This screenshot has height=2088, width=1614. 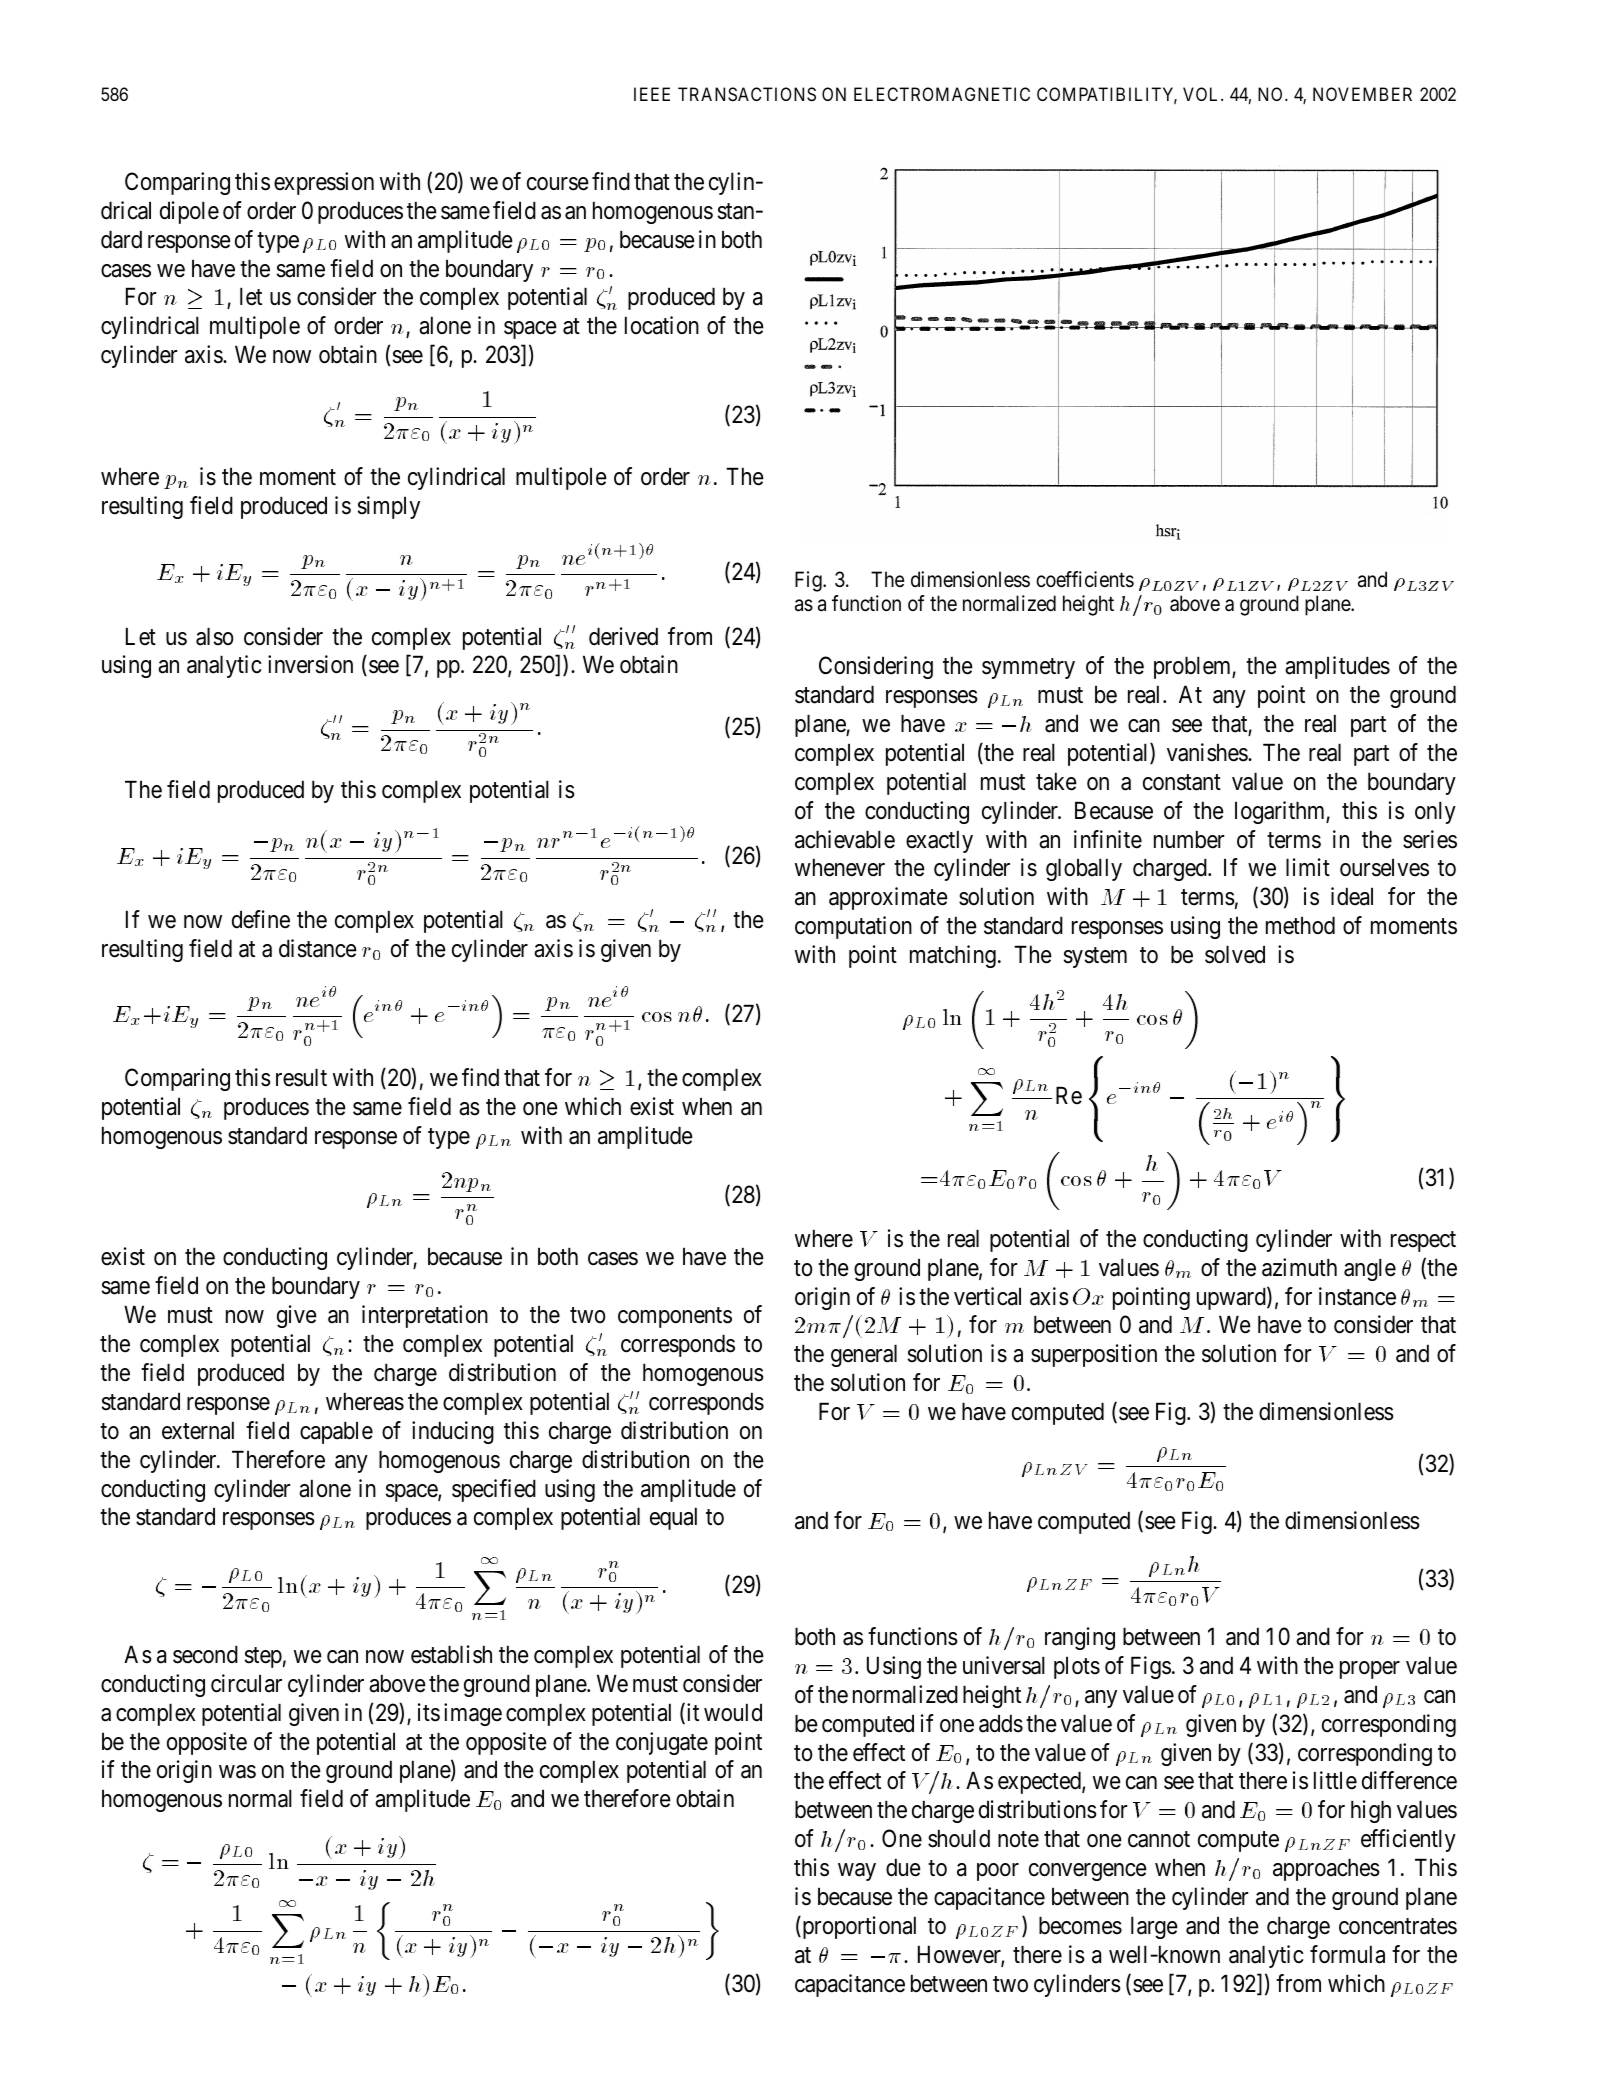 I want to click on its, so click(x=429, y=1712).
